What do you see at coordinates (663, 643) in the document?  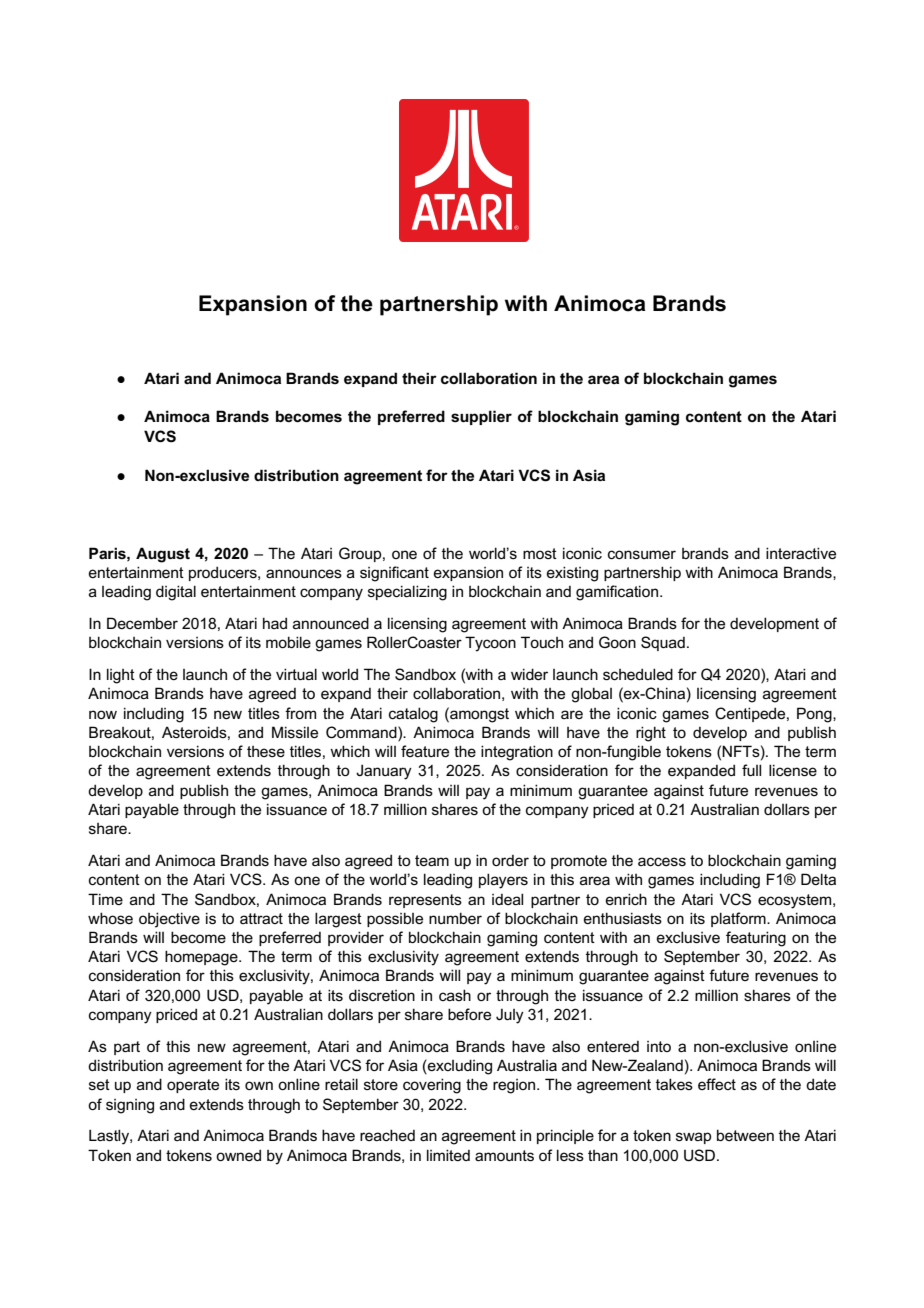 I see `Squad` at bounding box center [663, 643].
